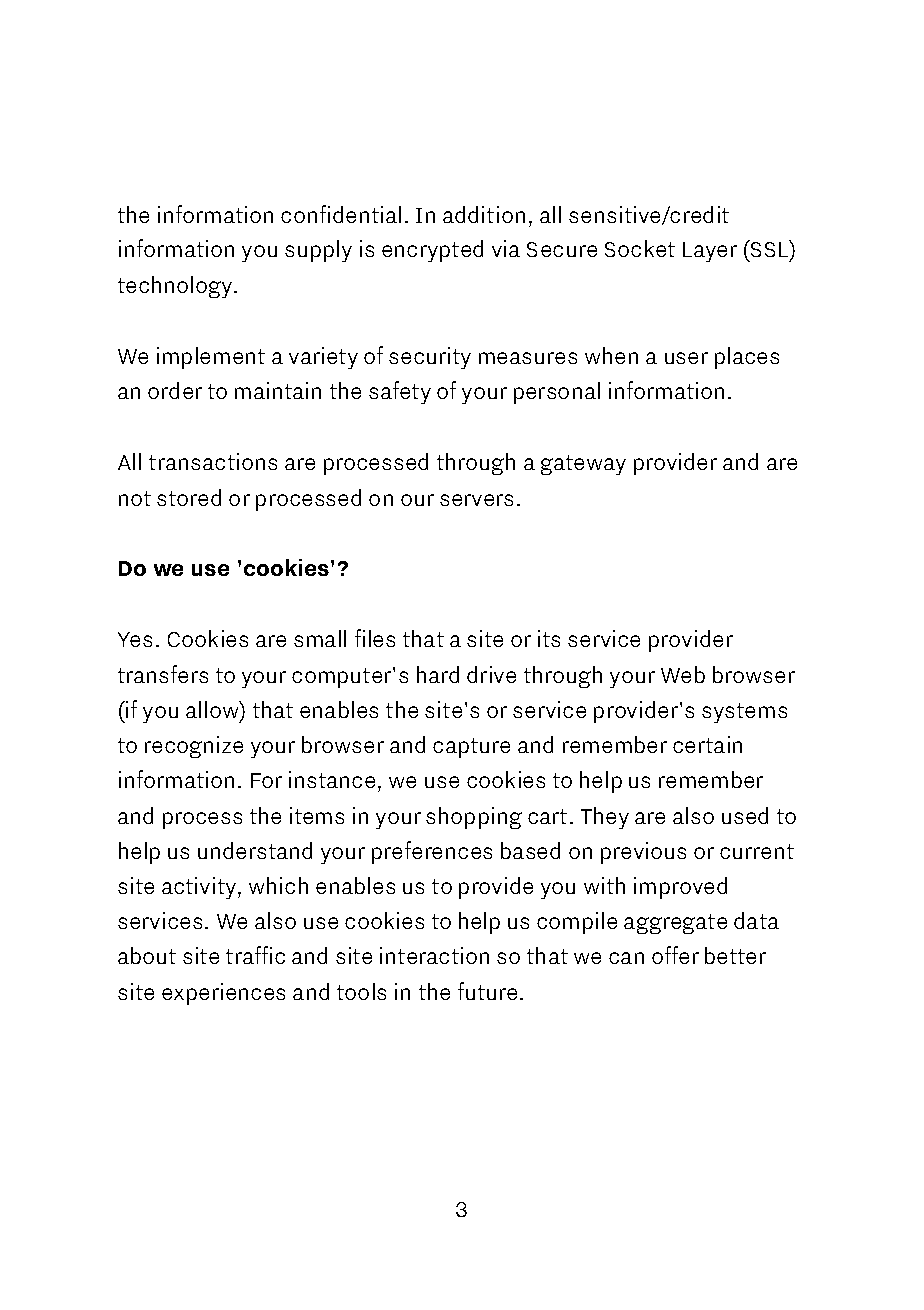  Describe the element at coordinates (176, 287) in the document. I see `technology` at that location.
